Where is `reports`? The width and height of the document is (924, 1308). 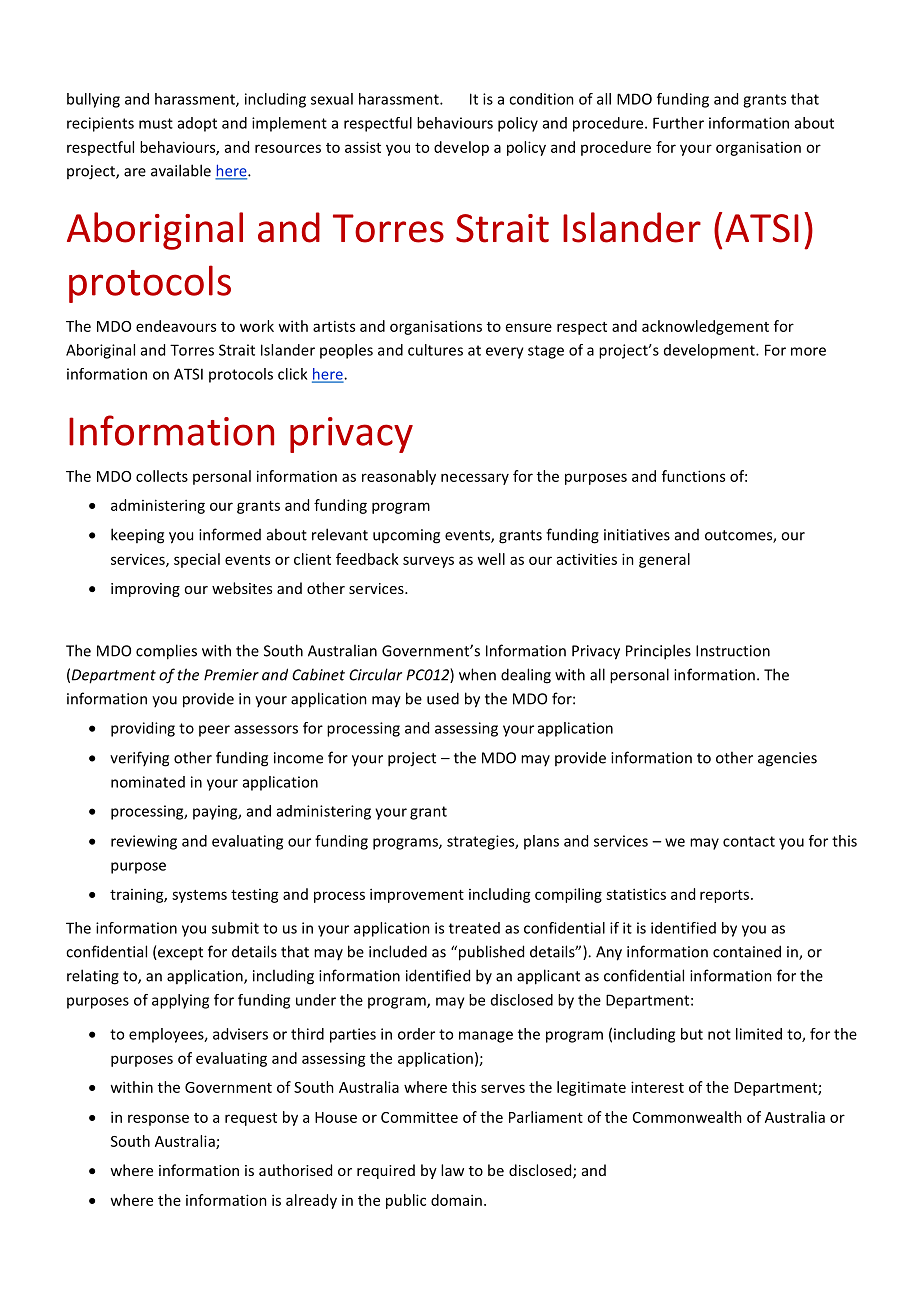
reports is located at coordinates (726, 896).
